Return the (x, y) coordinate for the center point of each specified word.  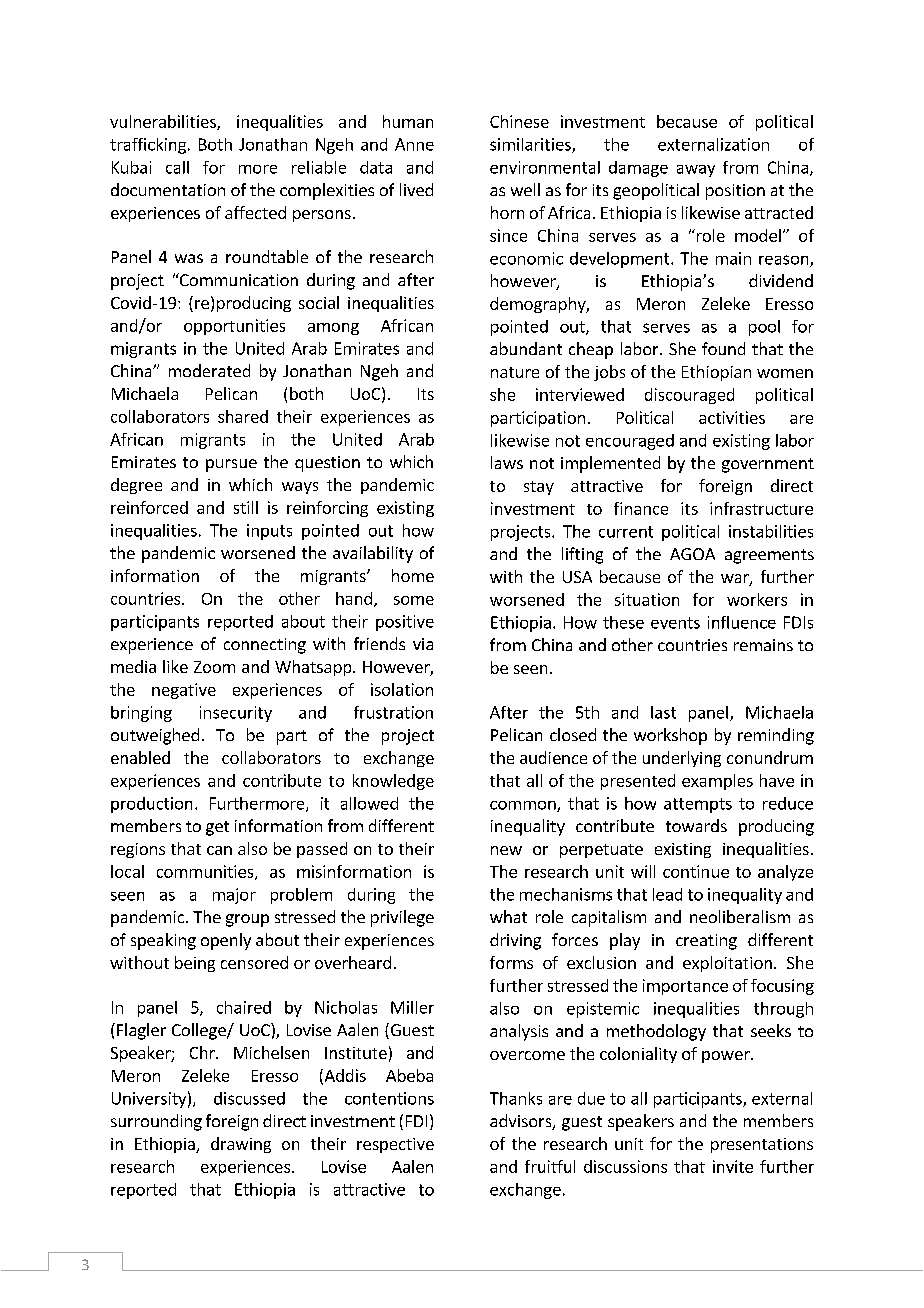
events (675, 623)
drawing (241, 1145)
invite (733, 1166)
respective (395, 1145)
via (423, 644)
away (696, 171)
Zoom (214, 667)
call (177, 167)
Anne (414, 144)
